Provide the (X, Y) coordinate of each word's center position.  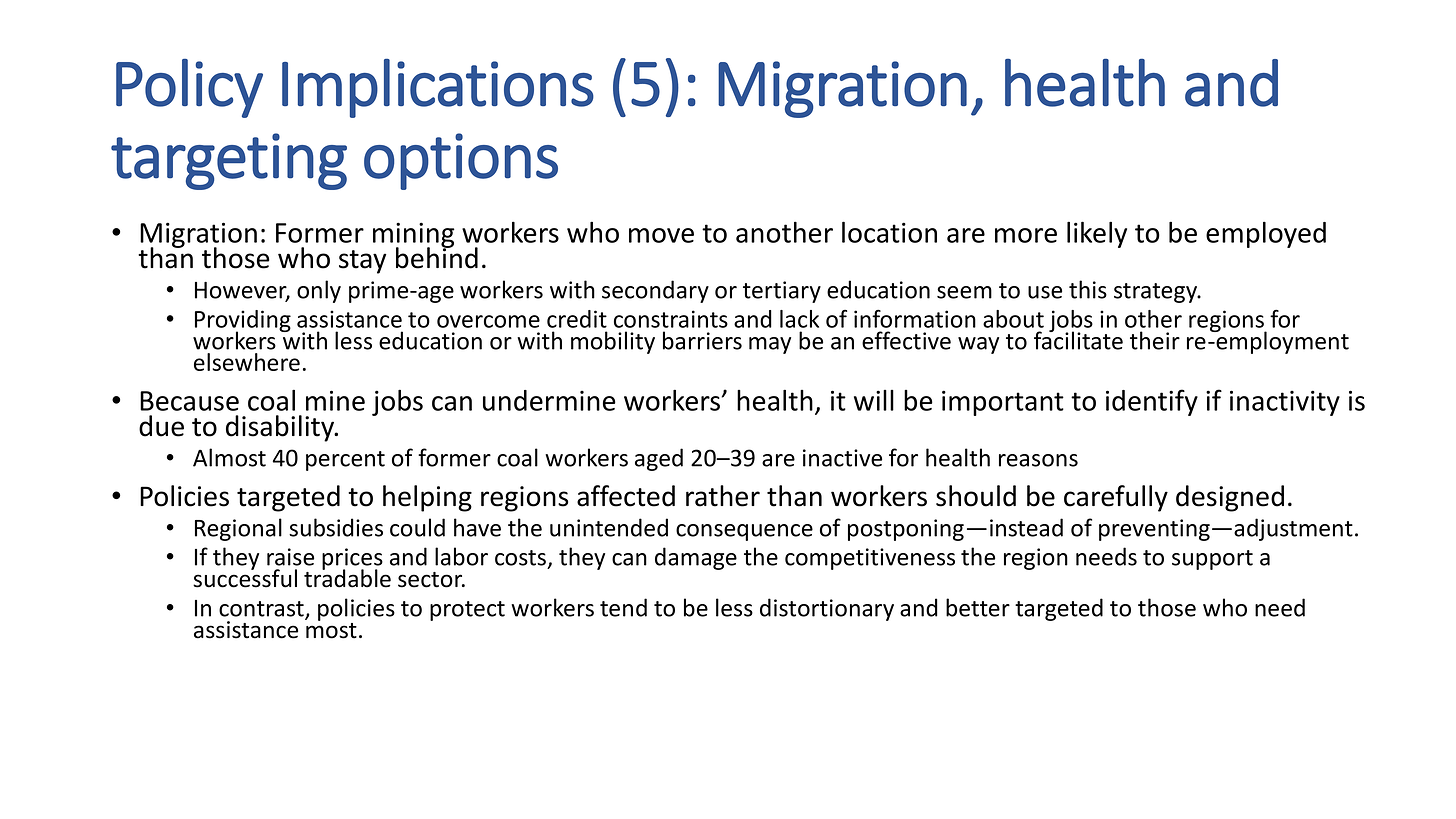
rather (723, 496)
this (1088, 289)
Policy (189, 88)
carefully (1116, 498)
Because (189, 401)
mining (414, 236)
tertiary (782, 292)
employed (1266, 234)
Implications (438, 88)
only (319, 291)
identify (1152, 402)
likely (1097, 234)
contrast (262, 610)
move (661, 235)
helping (427, 498)
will (874, 400)
